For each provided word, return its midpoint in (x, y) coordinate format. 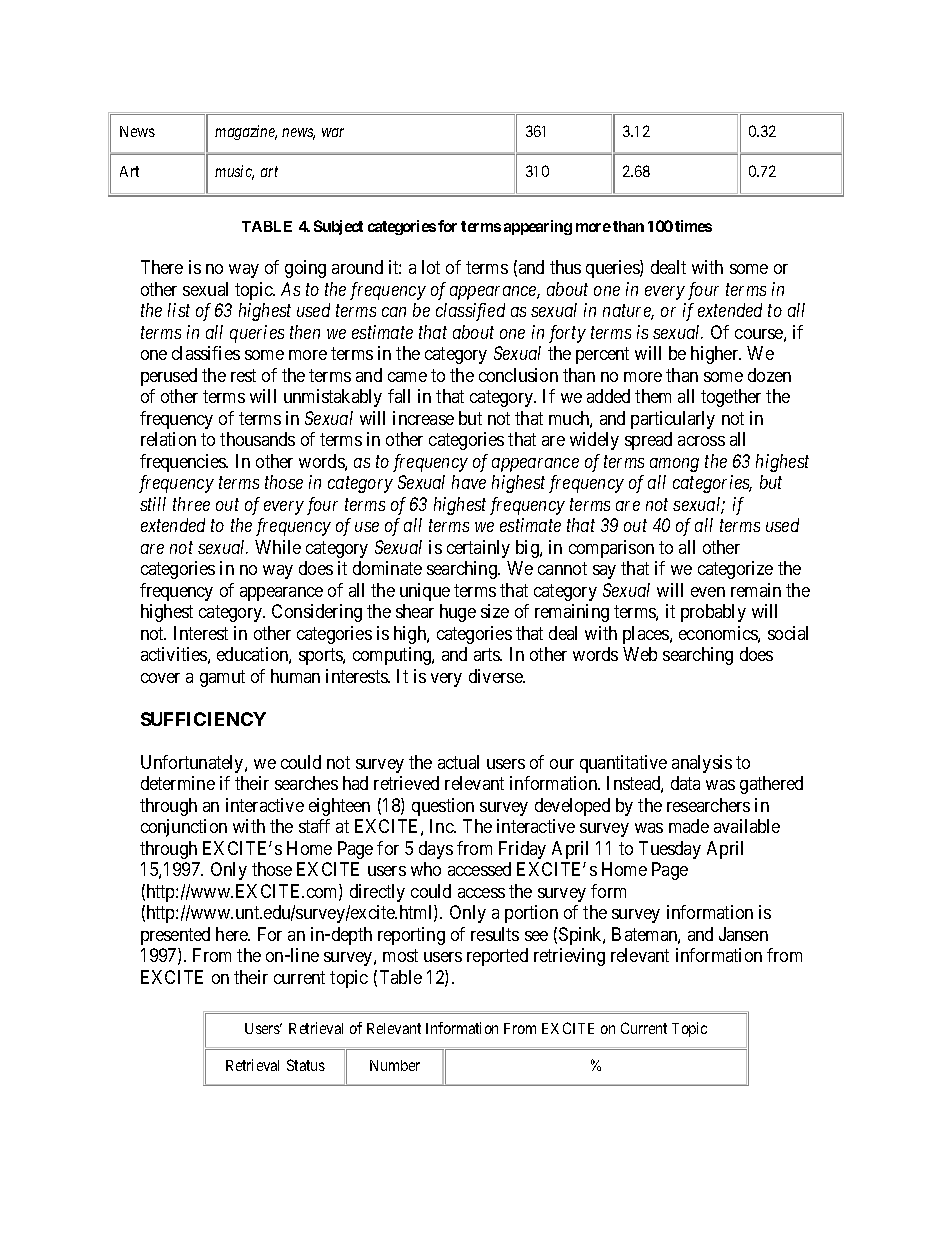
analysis (702, 764)
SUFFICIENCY (203, 719)
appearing (538, 227)
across (701, 441)
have (469, 482)
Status (306, 1065)
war (333, 132)
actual (458, 762)
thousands (257, 439)
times (693, 226)
